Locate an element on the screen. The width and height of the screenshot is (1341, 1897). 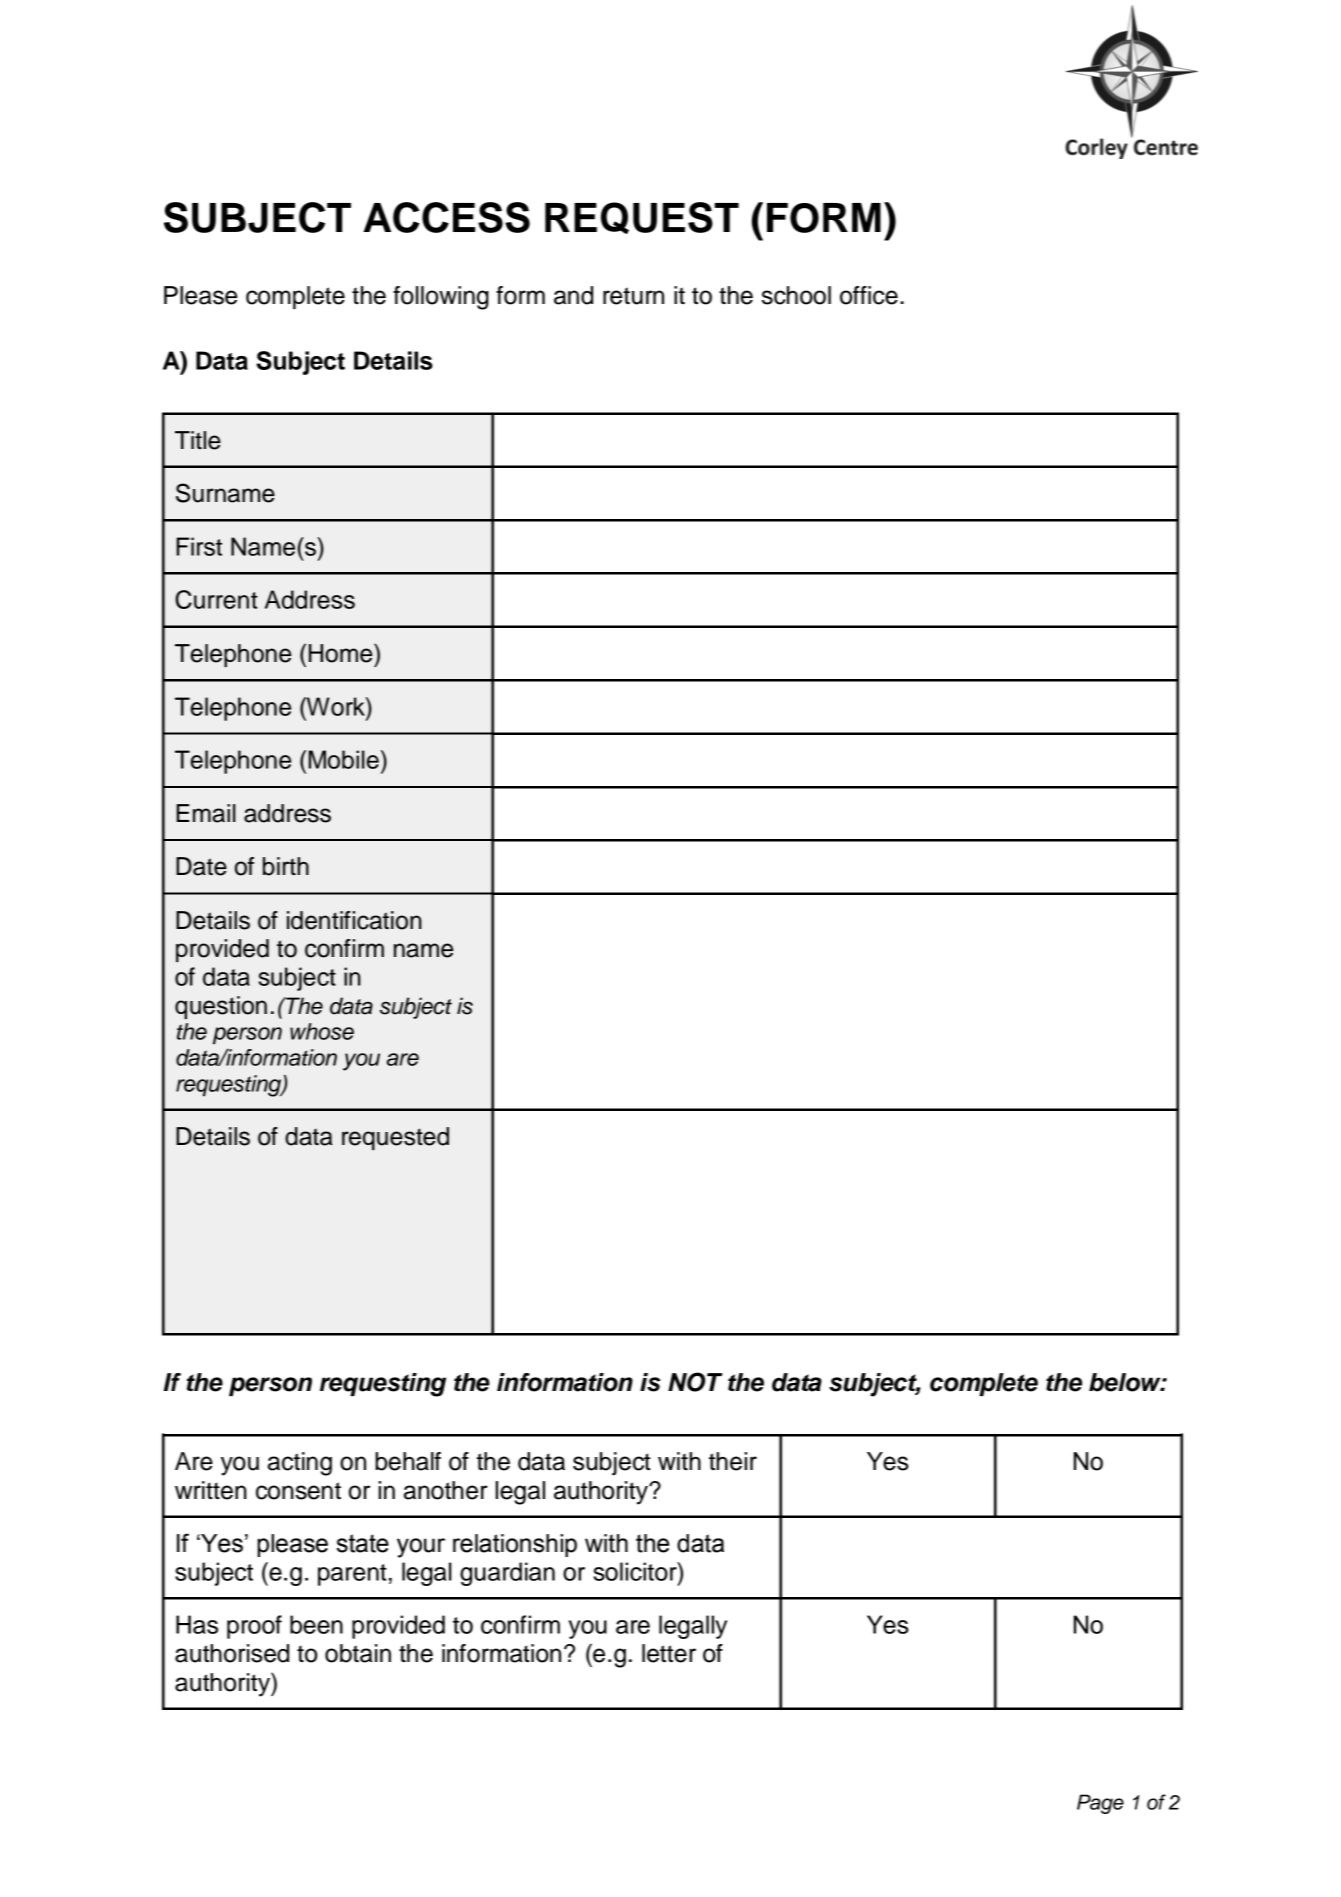
obtain is located at coordinates (358, 1653).
